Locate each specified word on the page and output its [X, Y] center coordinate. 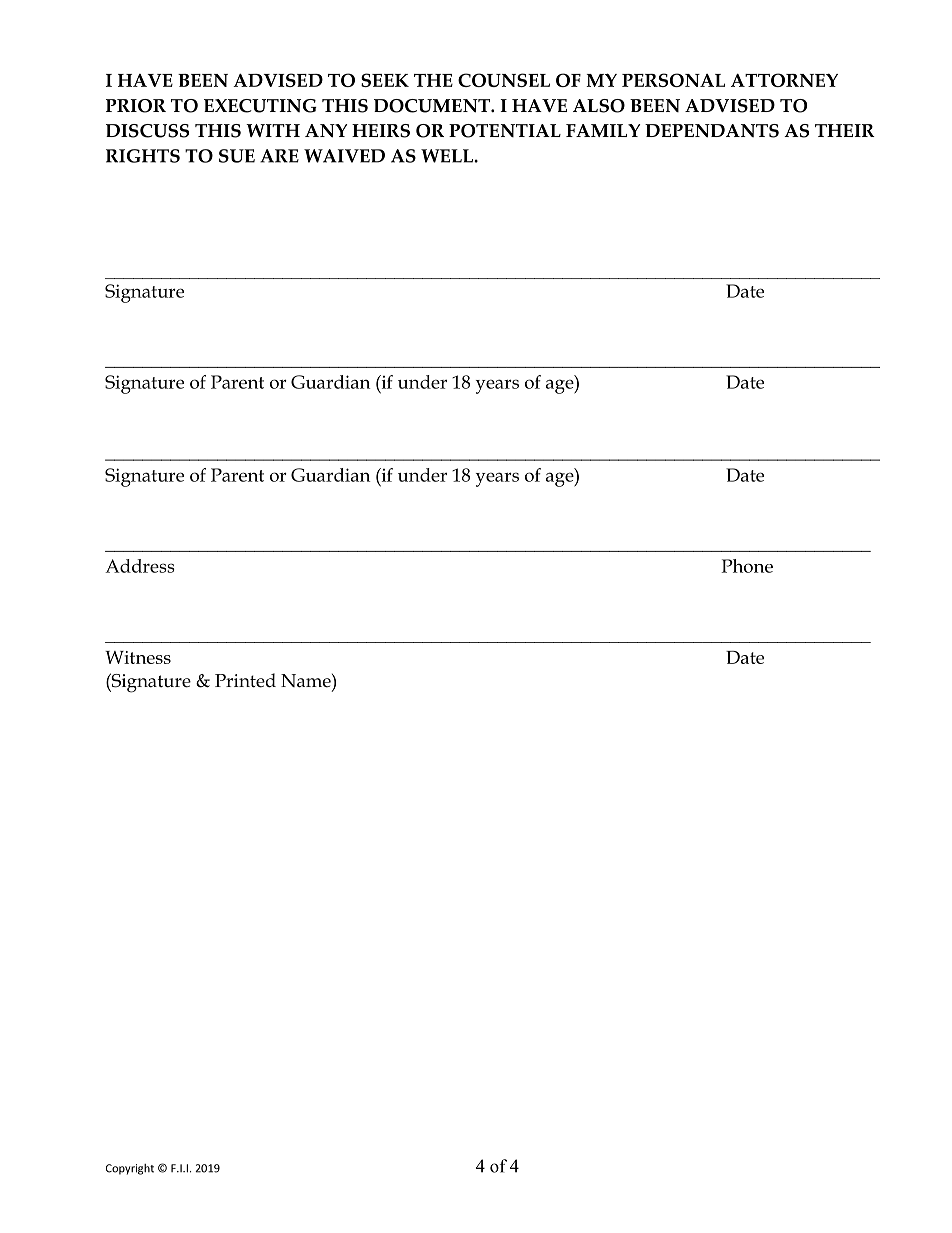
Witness [138, 657]
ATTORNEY [784, 80]
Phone [747, 566]
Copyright [130, 1169]
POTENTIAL [505, 131]
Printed [245, 680]
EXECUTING [260, 106]
